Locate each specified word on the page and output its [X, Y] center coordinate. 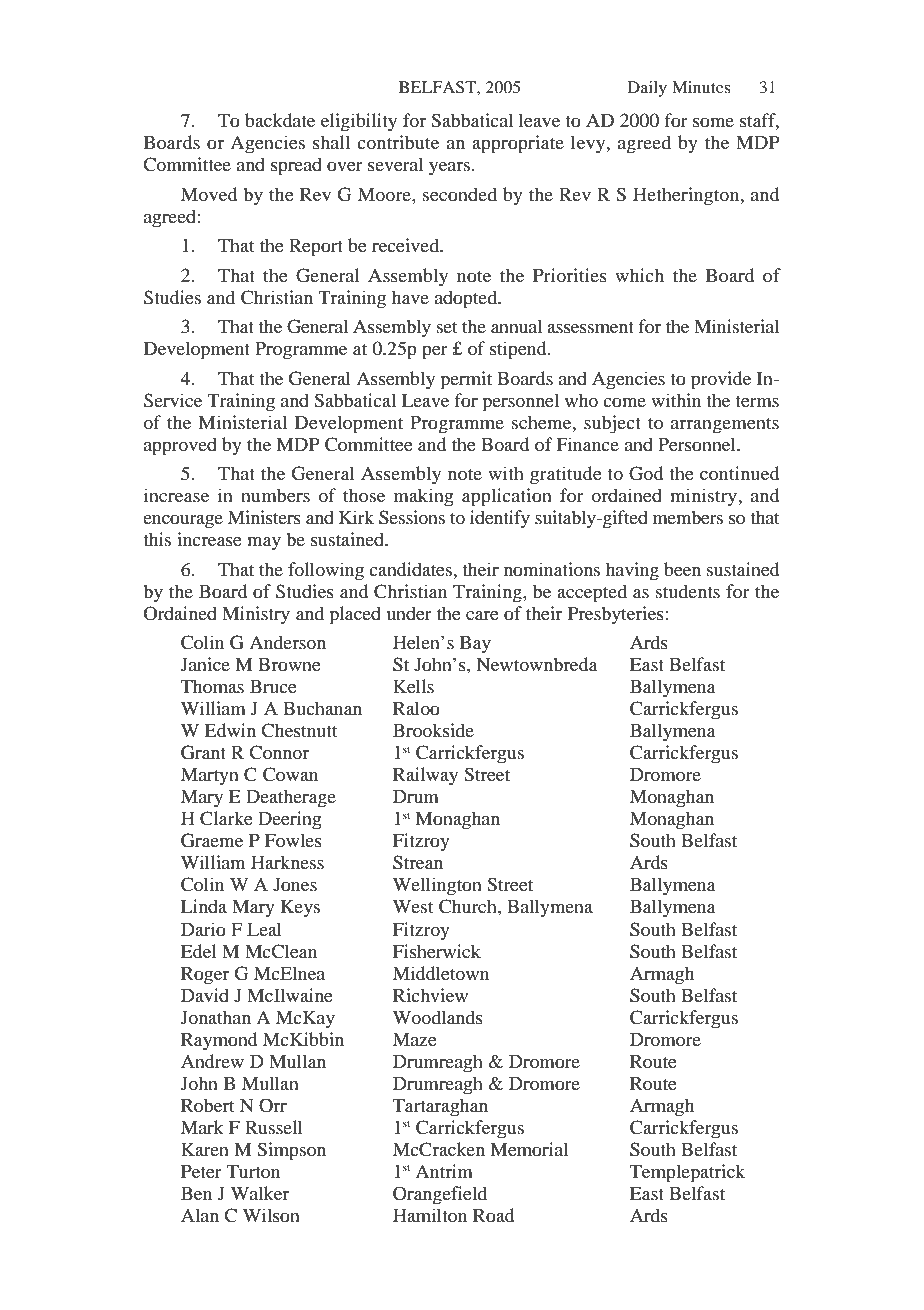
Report [316, 248]
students [688, 591]
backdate [280, 120]
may [264, 544]
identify [500, 519]
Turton [253, 1172]
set [447, 327]
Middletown [441, 973]
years [449, 169]
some [713, 122]
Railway [425, 776]
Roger [205, 976]
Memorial [529, 1149]
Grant [203, 752]
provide [721, 380]
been [682, 569]
